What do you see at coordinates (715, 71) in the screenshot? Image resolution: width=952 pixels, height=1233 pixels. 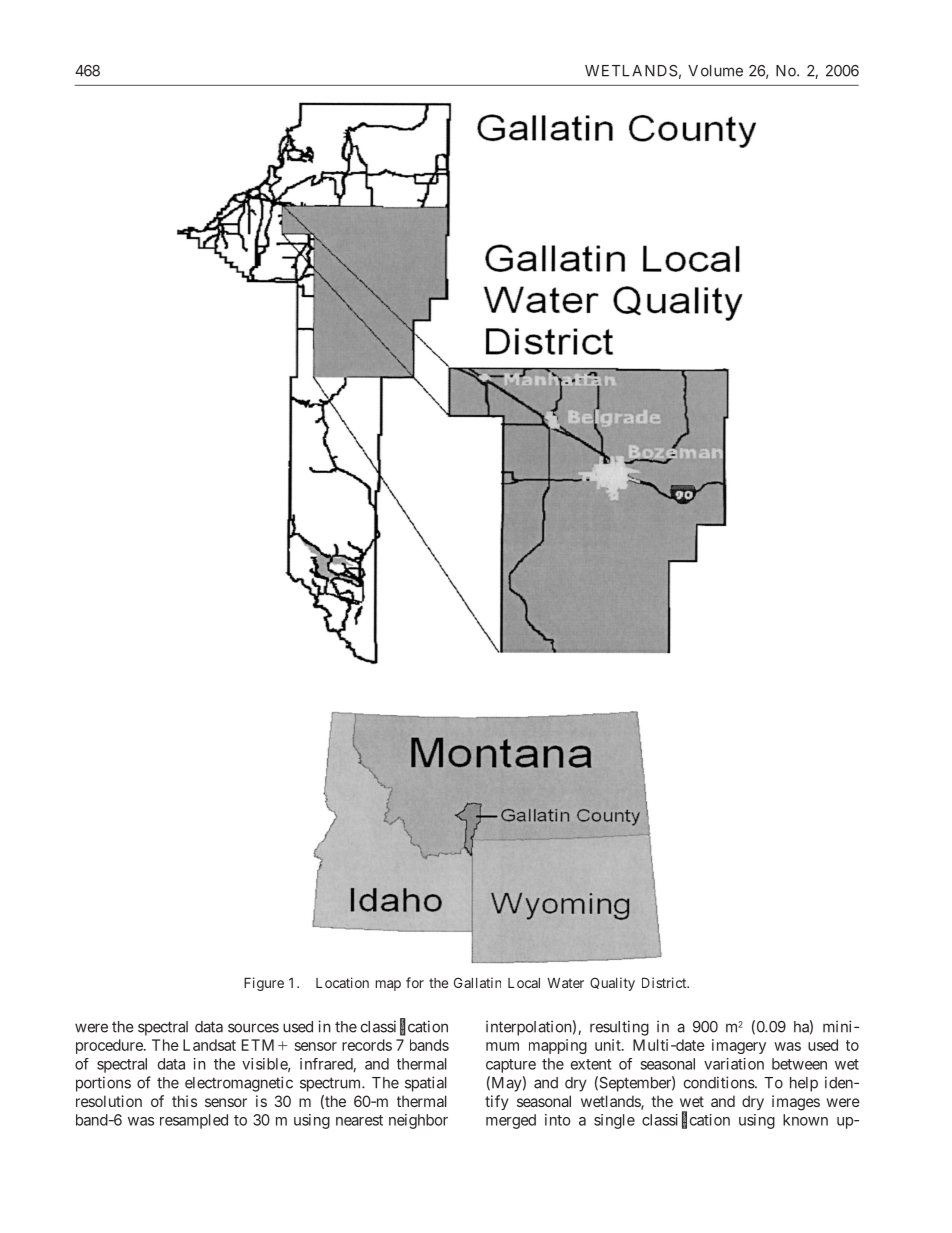 I see `Volume` at bounding box center [715, 71].
